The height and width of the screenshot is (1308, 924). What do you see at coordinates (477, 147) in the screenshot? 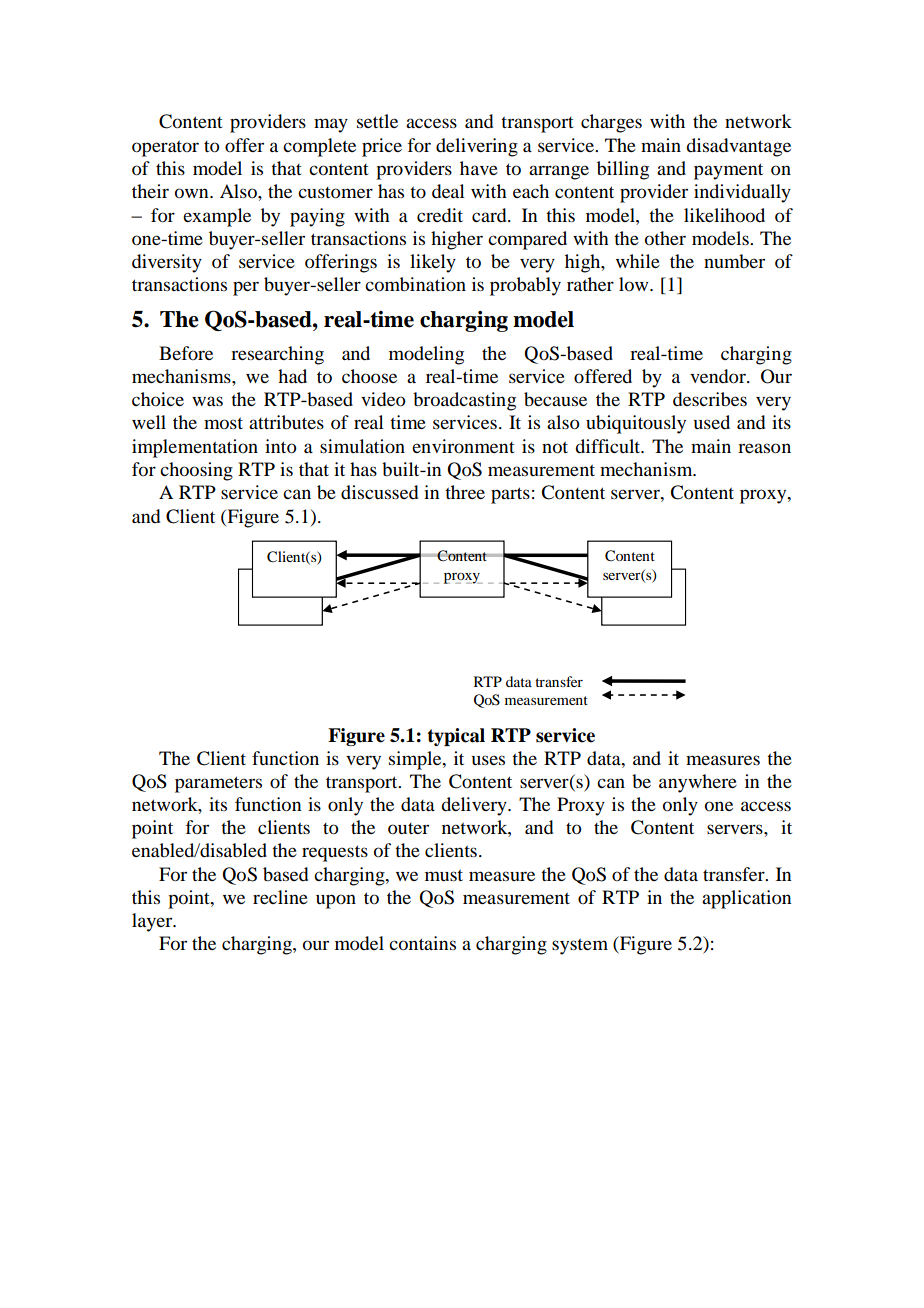
I see `delivering` at bounding box center [477, 147].
